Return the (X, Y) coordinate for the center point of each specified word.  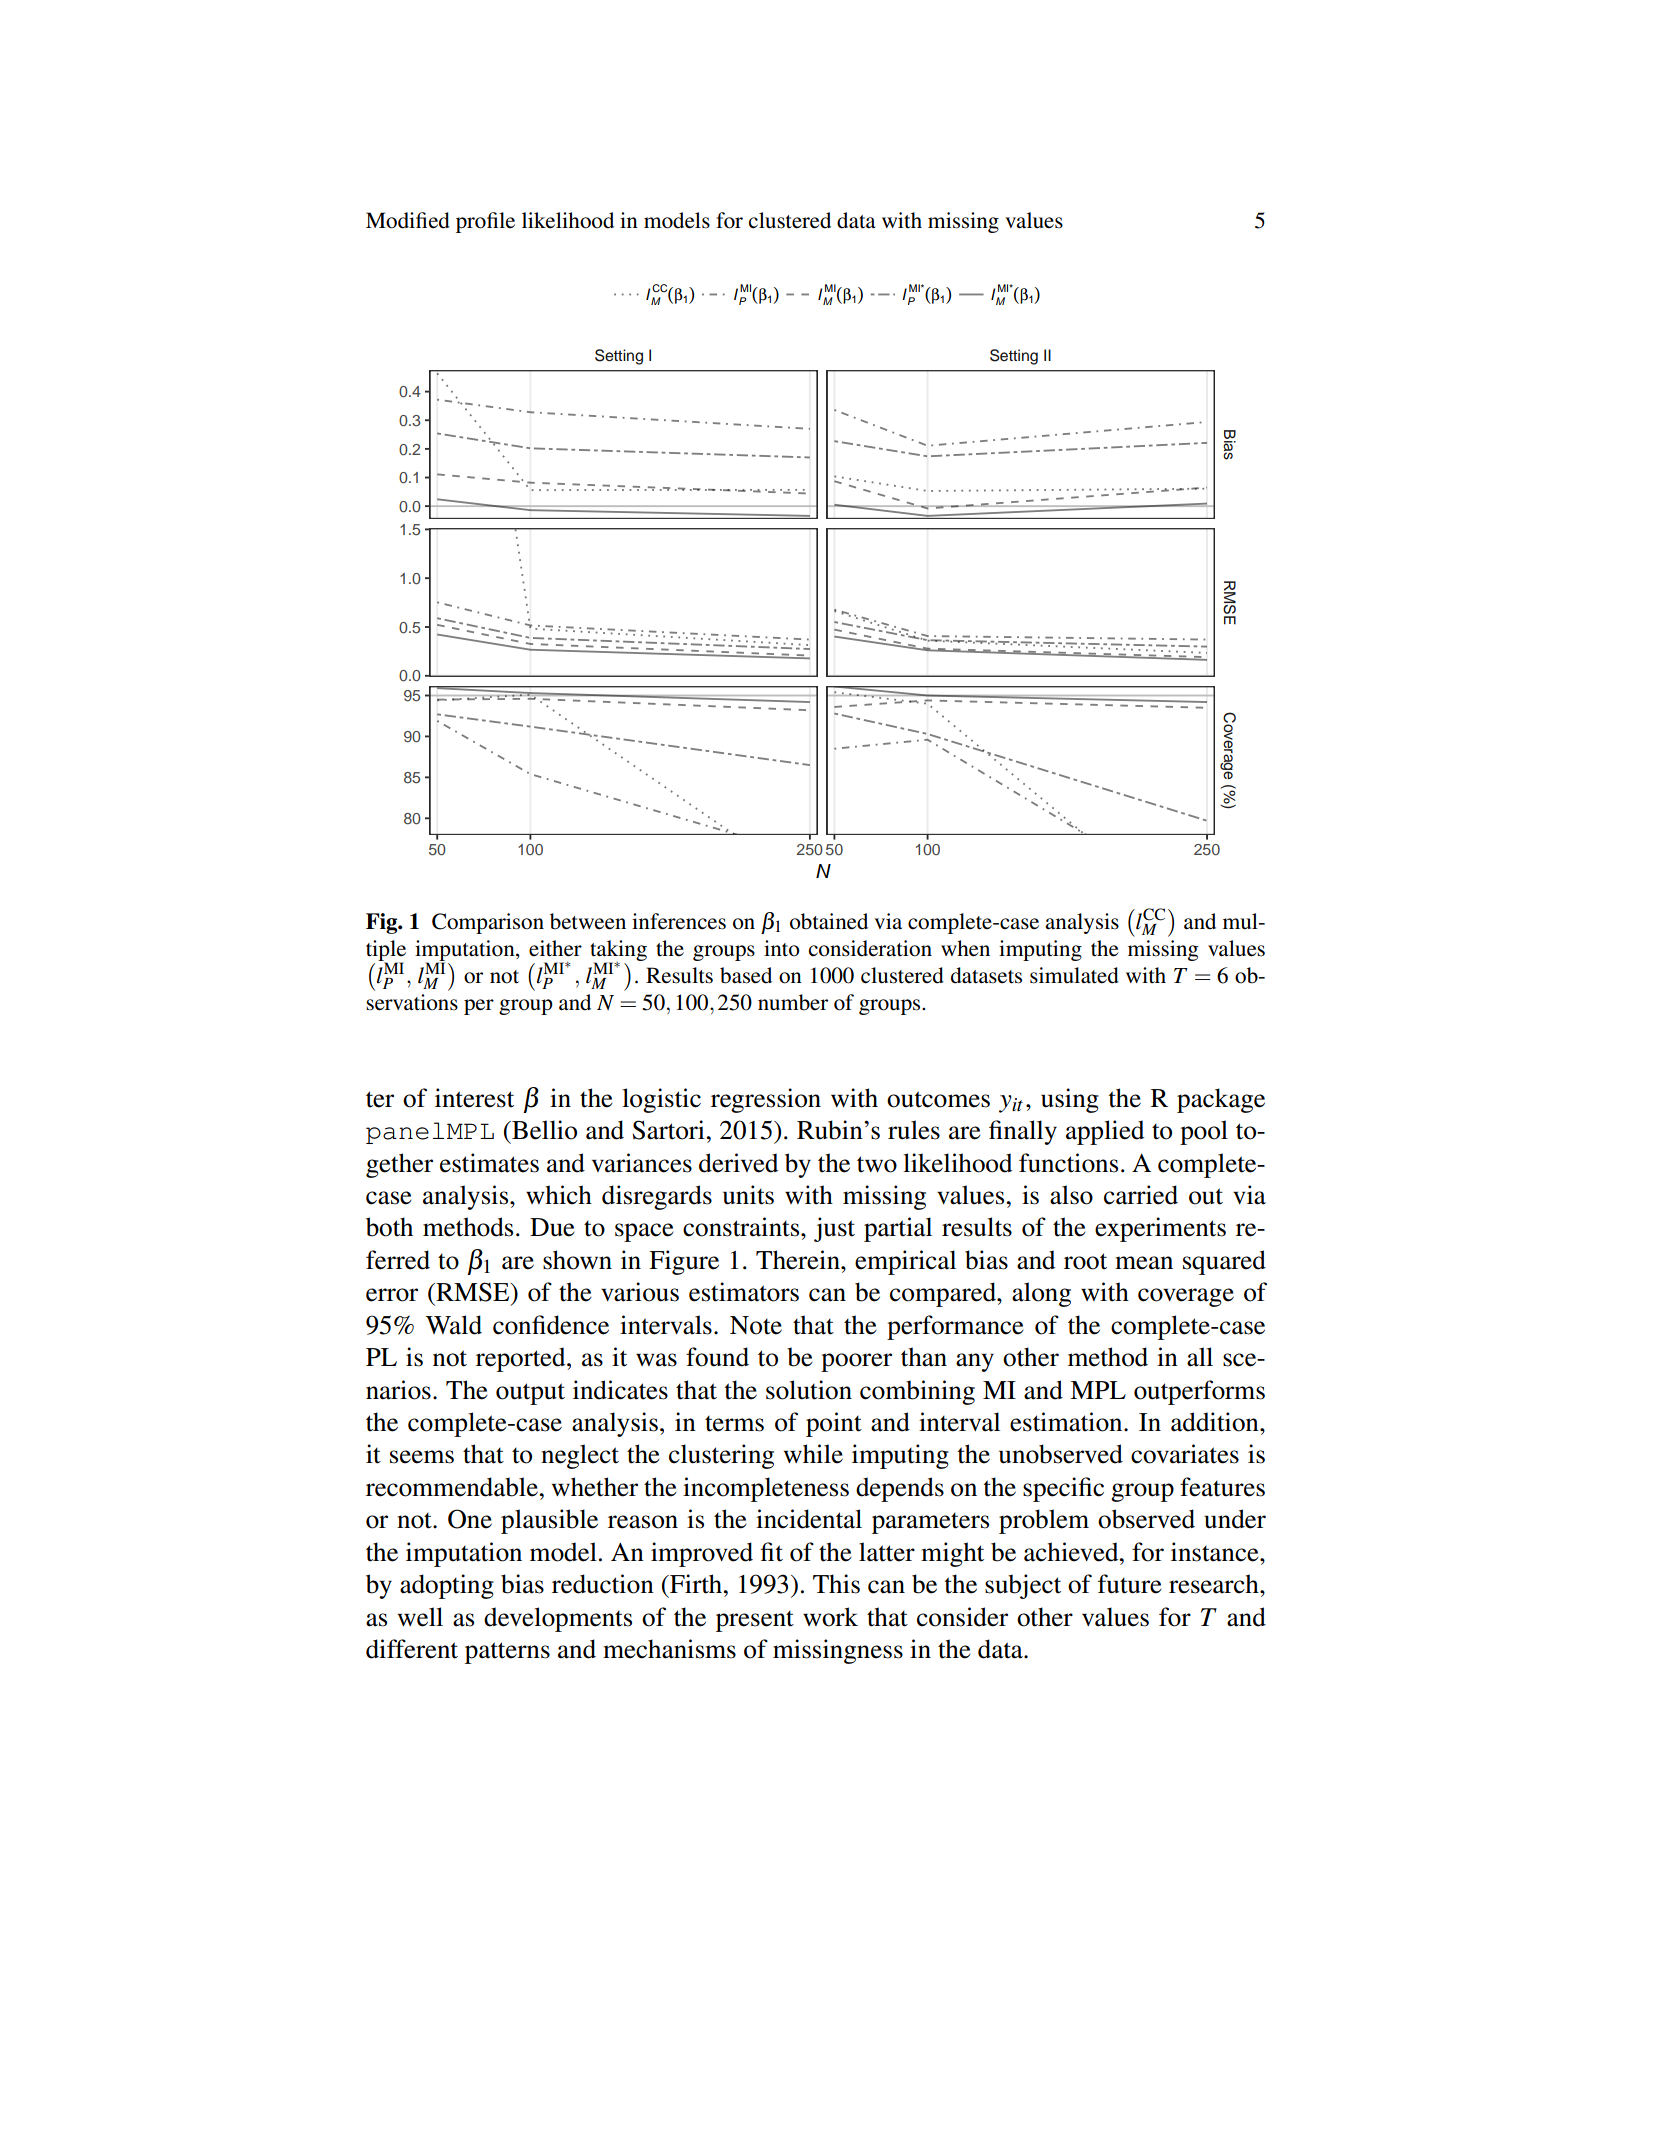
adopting (447, 1586)
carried (1141, 1195)
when (965, 948)
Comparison (488, 923)
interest (474, 1098)
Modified (408, 220)
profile (485, 222)
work (830, 1617)
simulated (1074, 975)
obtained (829, 921)
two (877, 1164)
